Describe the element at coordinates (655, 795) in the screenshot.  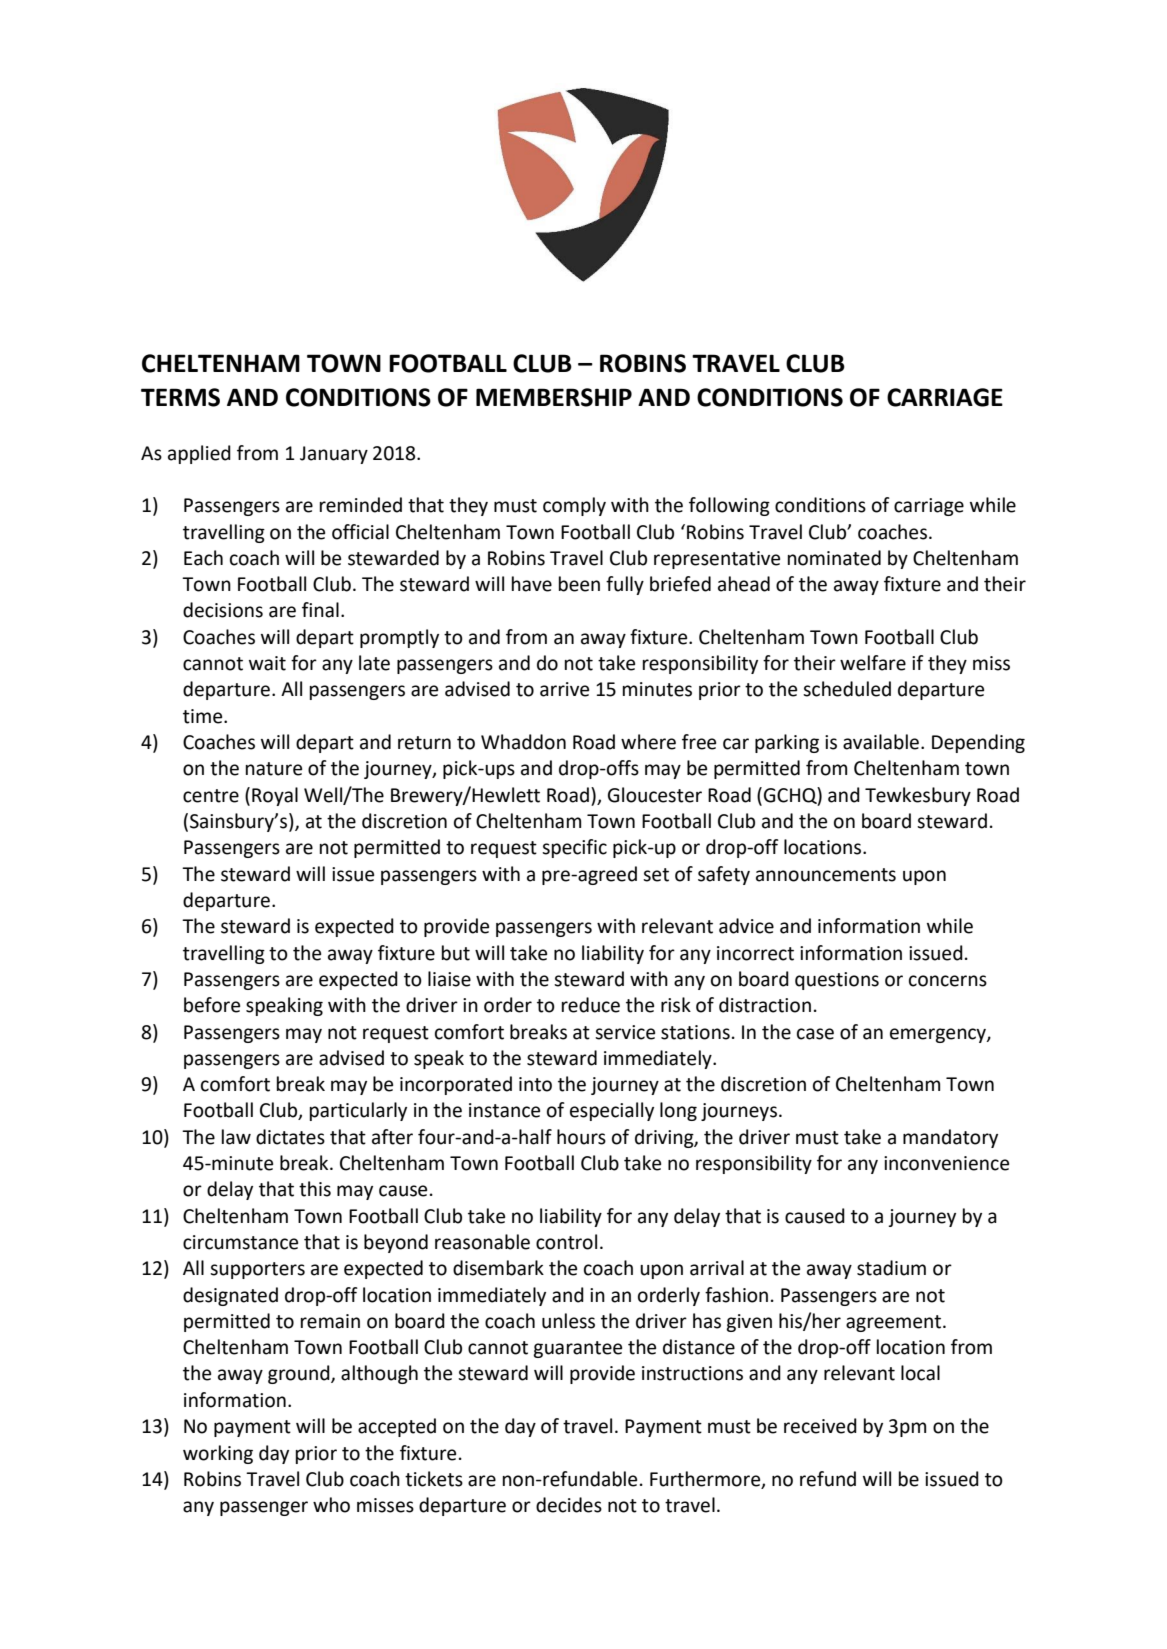
I see `Gloucester` at that location.
